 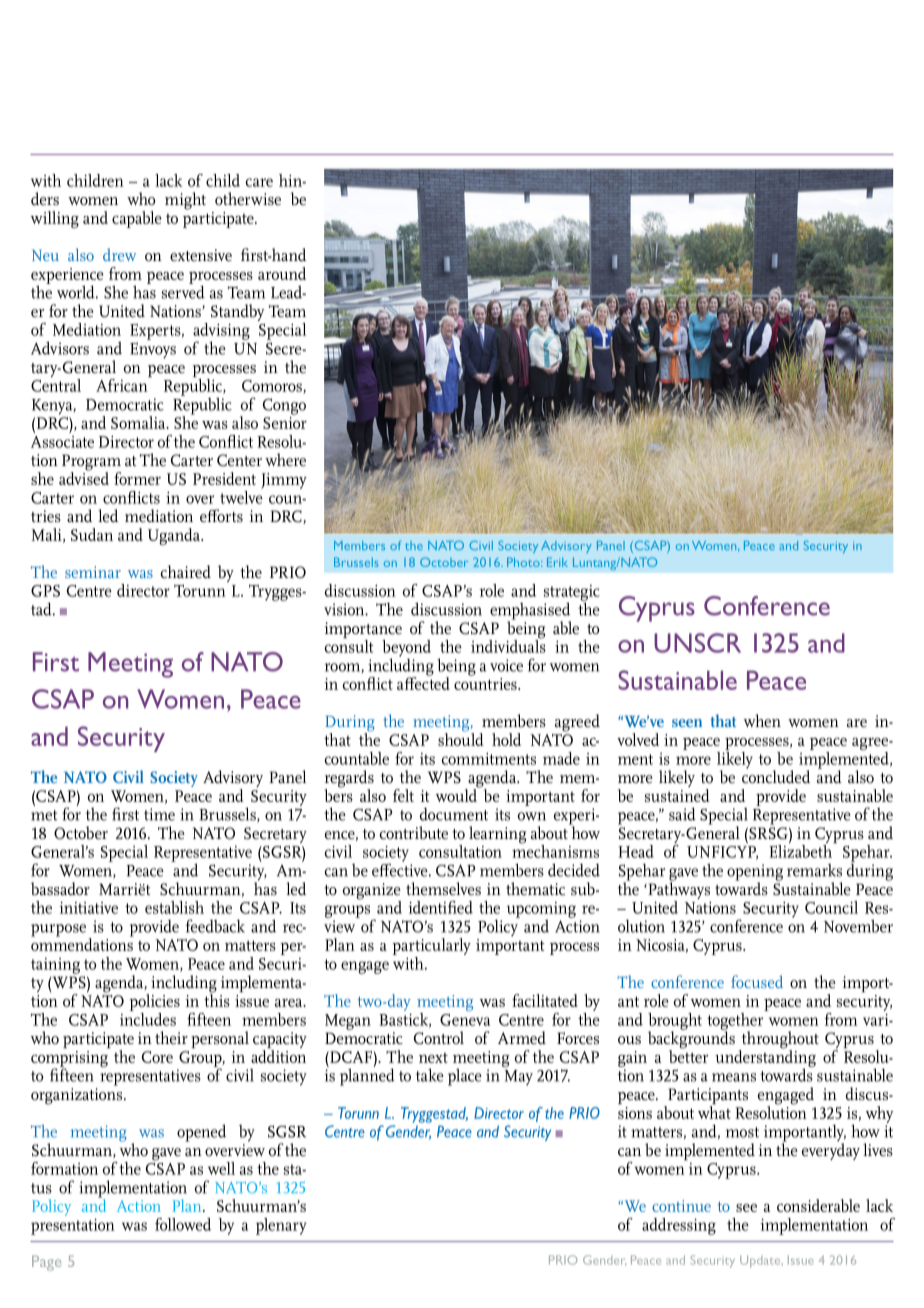 I want to click on care, so click(x=259, y=182).
